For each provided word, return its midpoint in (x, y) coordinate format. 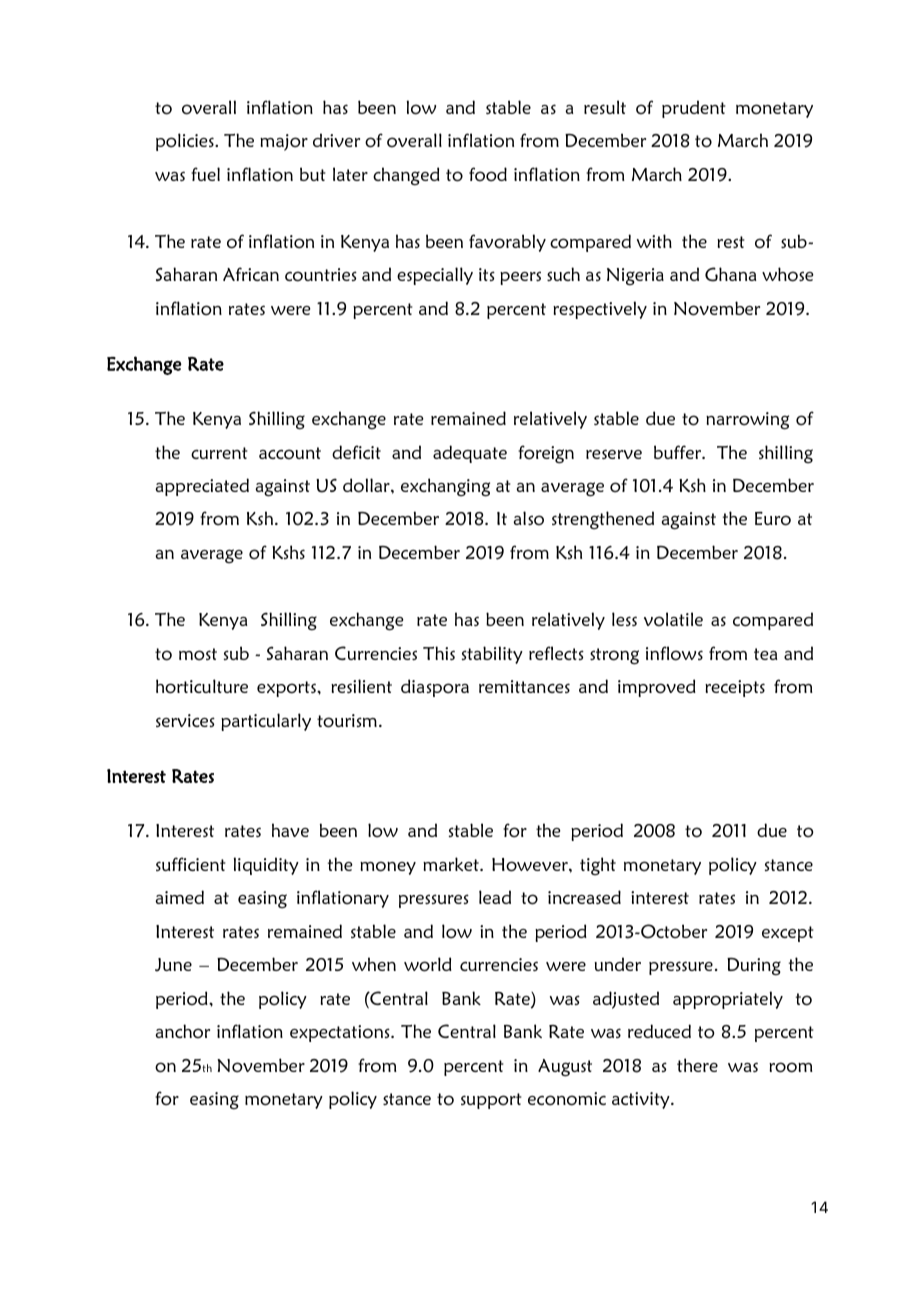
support (491, 1101)
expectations (341, 1033)
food (488, 174)
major (284, 142)
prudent (694, 109)
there (697, 1065)
